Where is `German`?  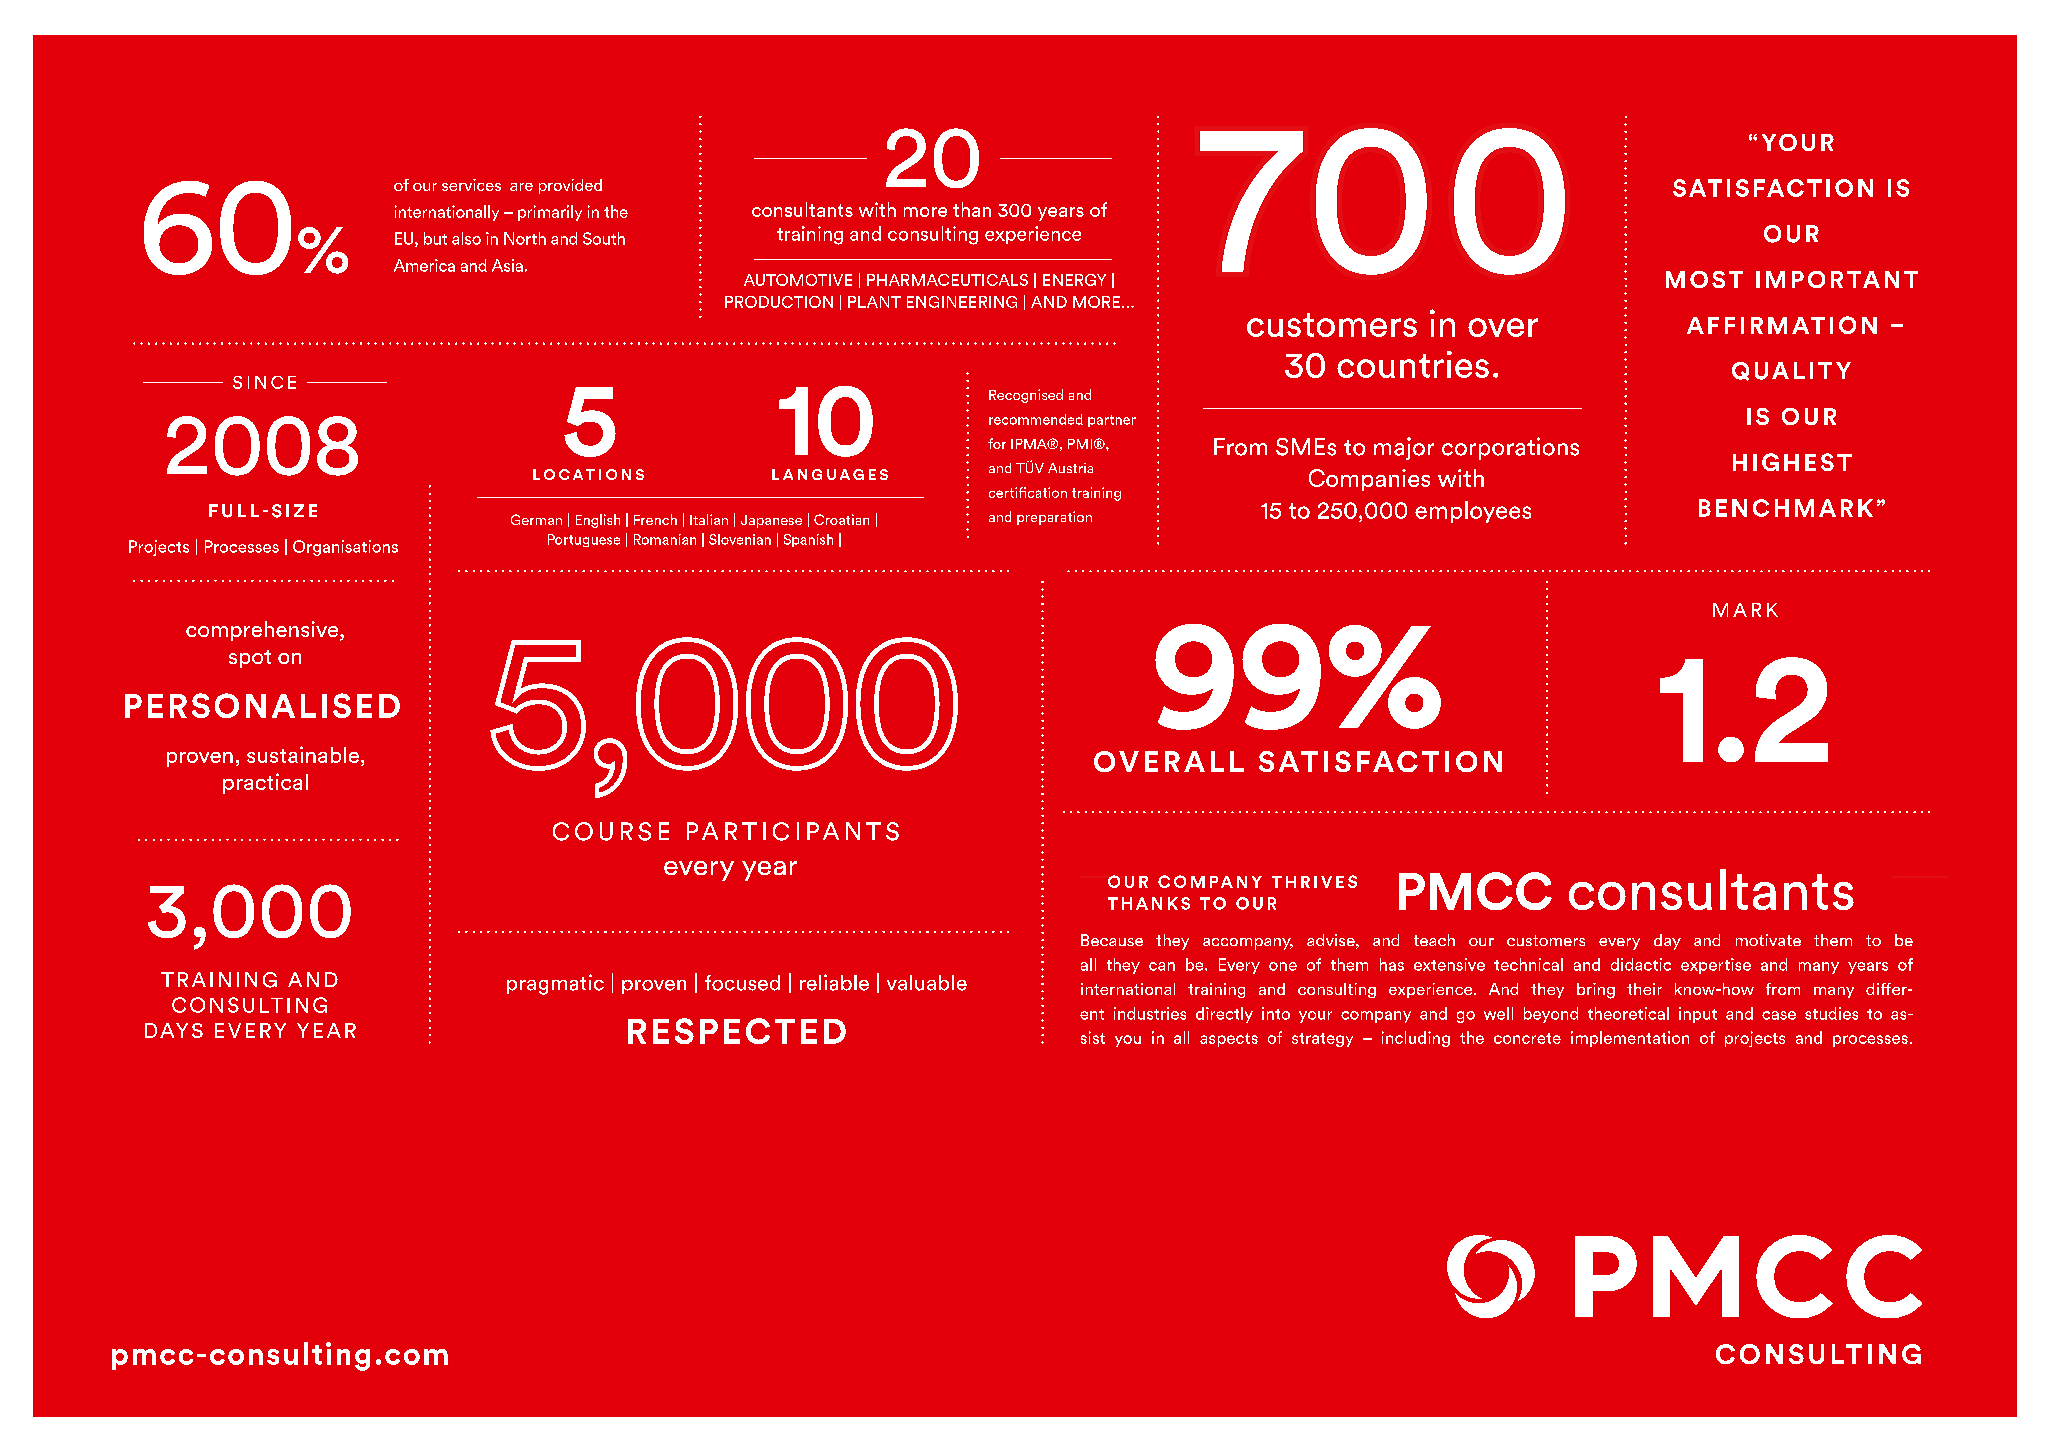
German is located at coordinates (536, 519).
